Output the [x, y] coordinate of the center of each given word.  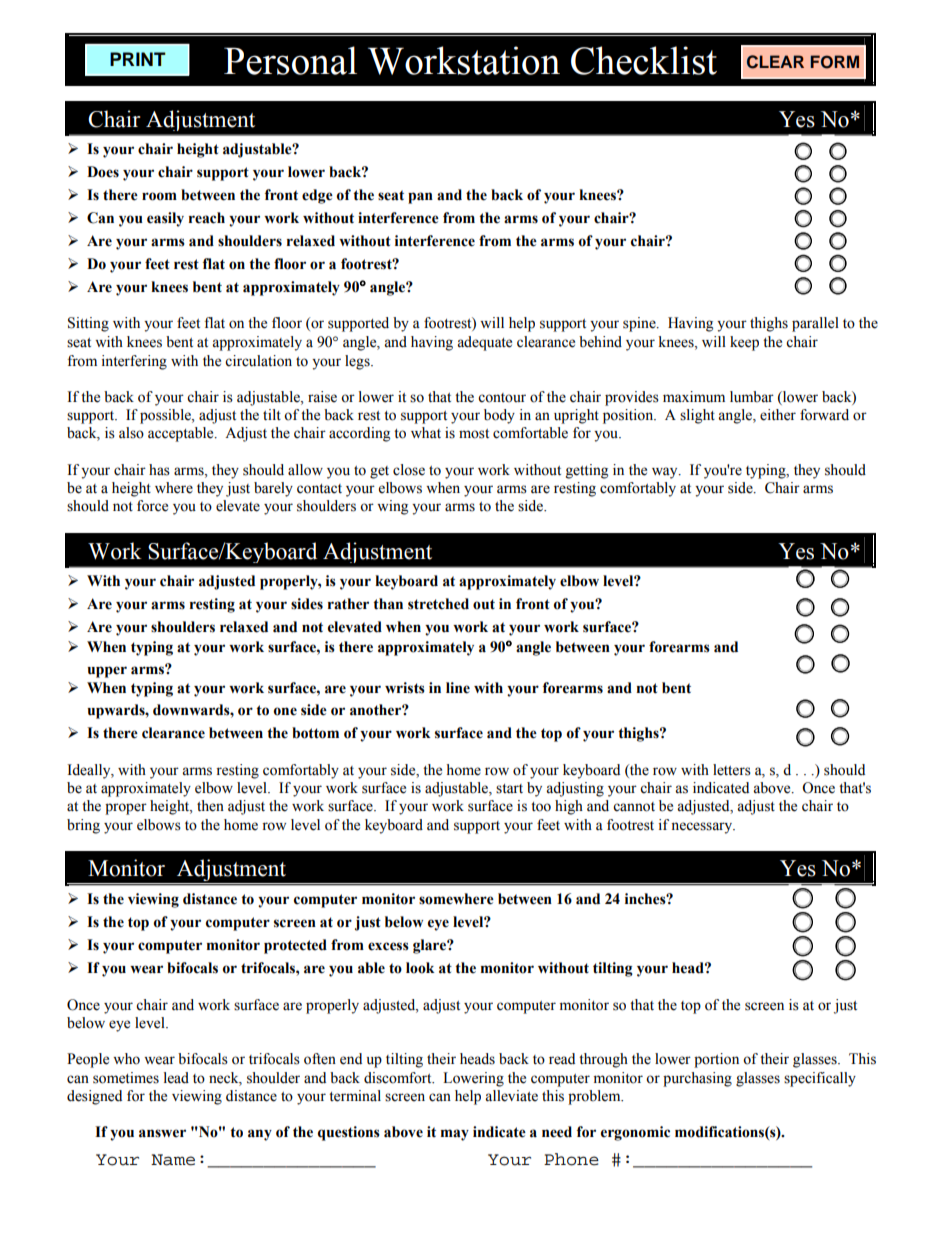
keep [744, 343]
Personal [290, 60]
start [509, 789]
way [666, 473]
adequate [484, 343]
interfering [134, 362]
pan [420, 198]
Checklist [644, 60]
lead [176, 1078]
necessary [703, 828]
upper [107, 672]
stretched [438, 604]
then [210, 806]
